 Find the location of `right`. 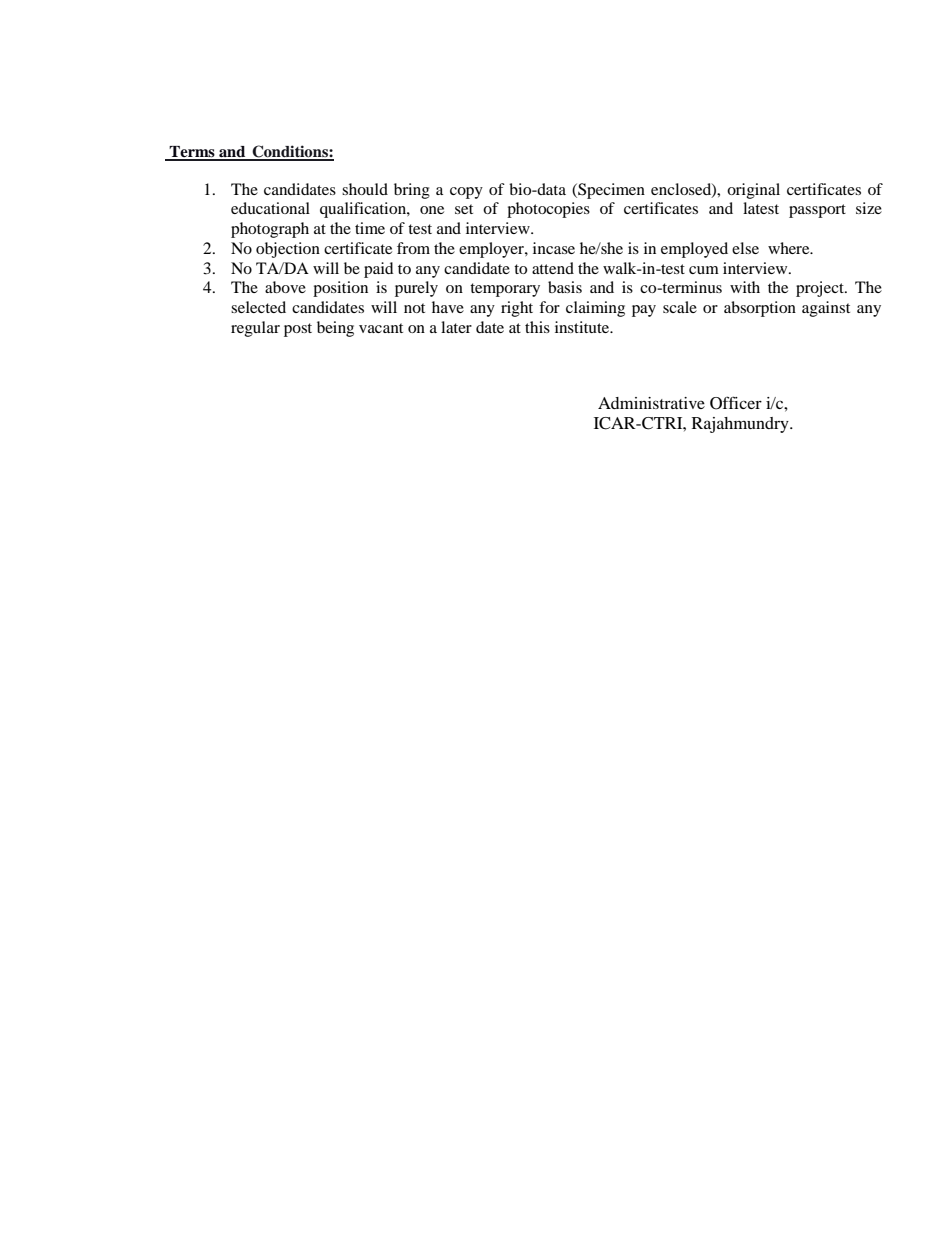

right is located at coordinates (517, 309).
